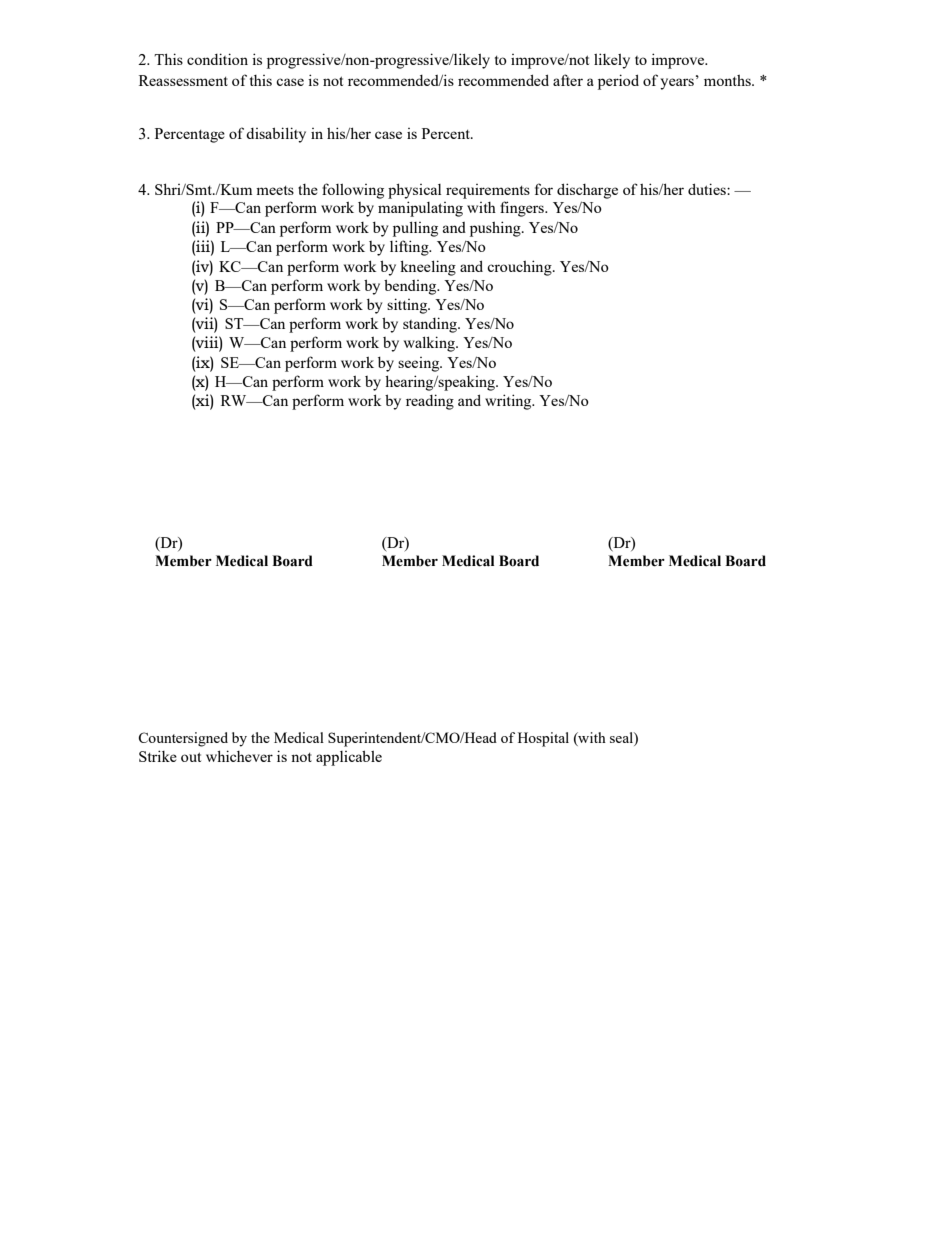 The height and width of the page is (1233, 952). Describe the element at coordinates (191, 757) in the page. I see `out` at that location.
